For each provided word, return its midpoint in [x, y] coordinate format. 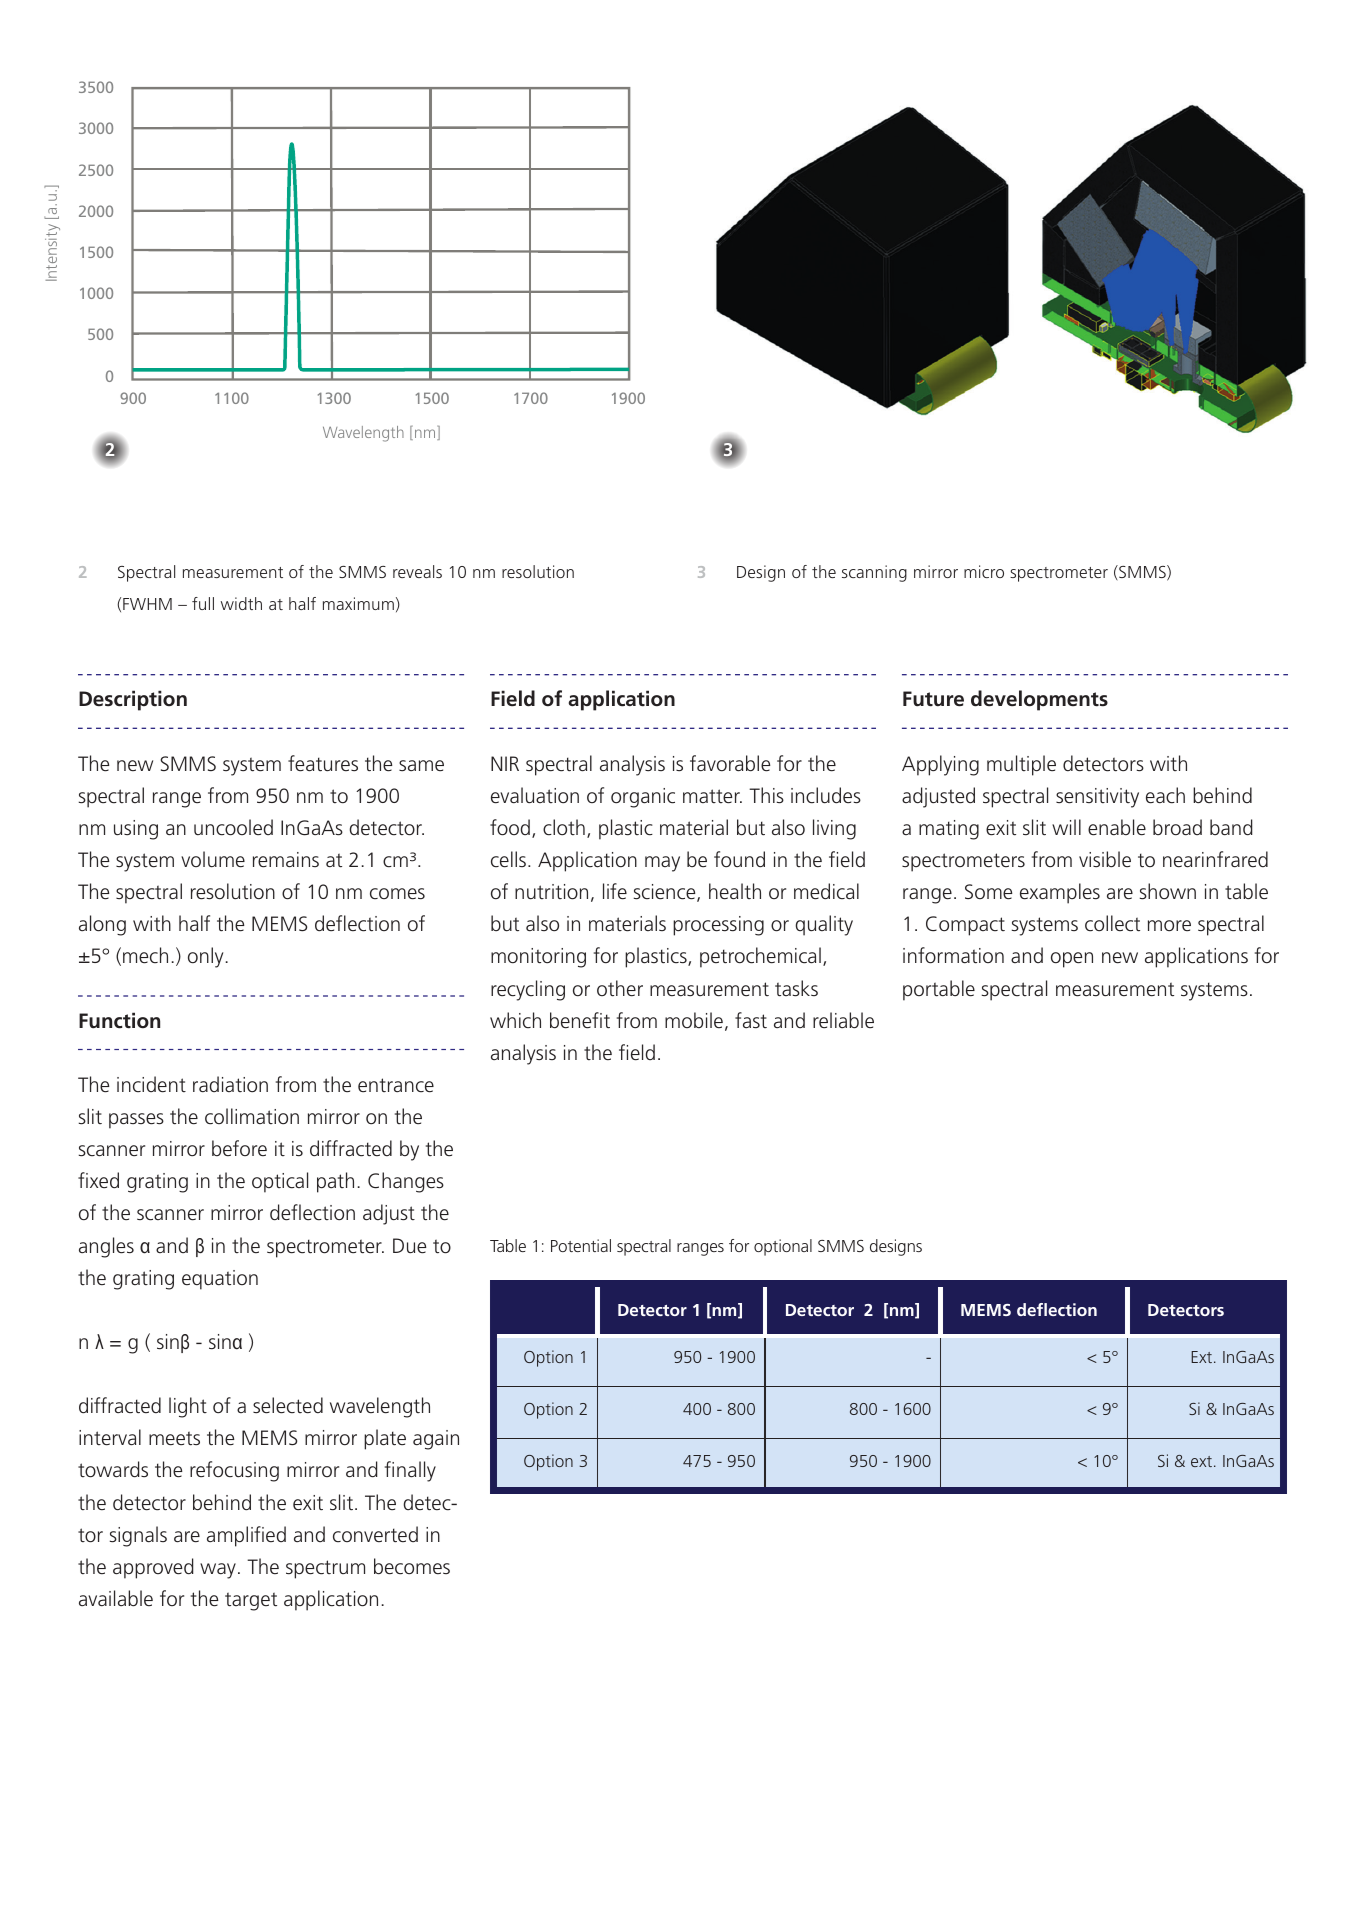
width [241, 603]
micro [984, 571]
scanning [874, 573]
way [218, 1571]
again [436, 1440]
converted [375, 1534]
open [1072, 960]
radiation [230, 1084]
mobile [694, 1020]
